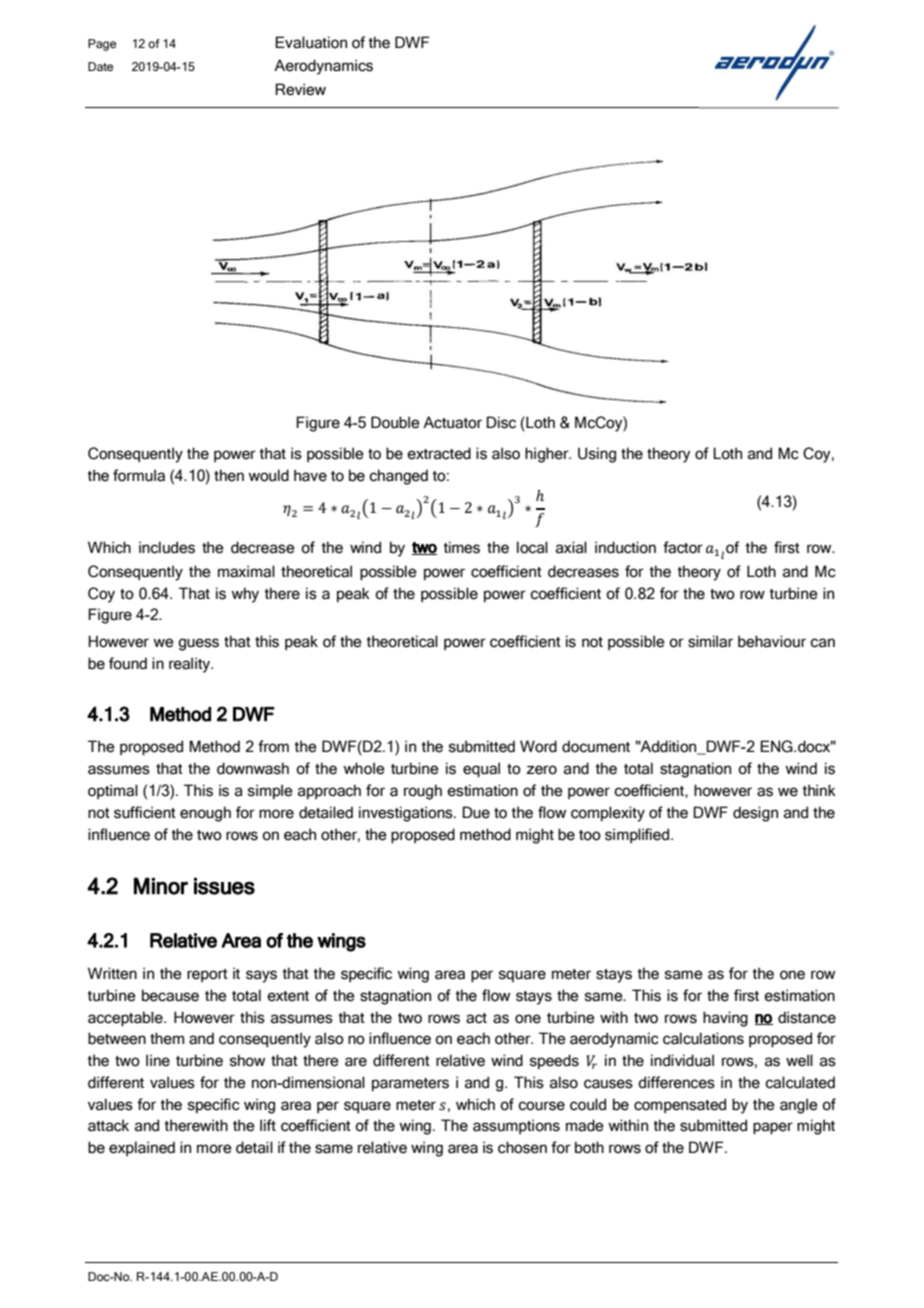  Describe the element at coordinates (773, 1128) in the screenshot. I see `paper` at that location.
